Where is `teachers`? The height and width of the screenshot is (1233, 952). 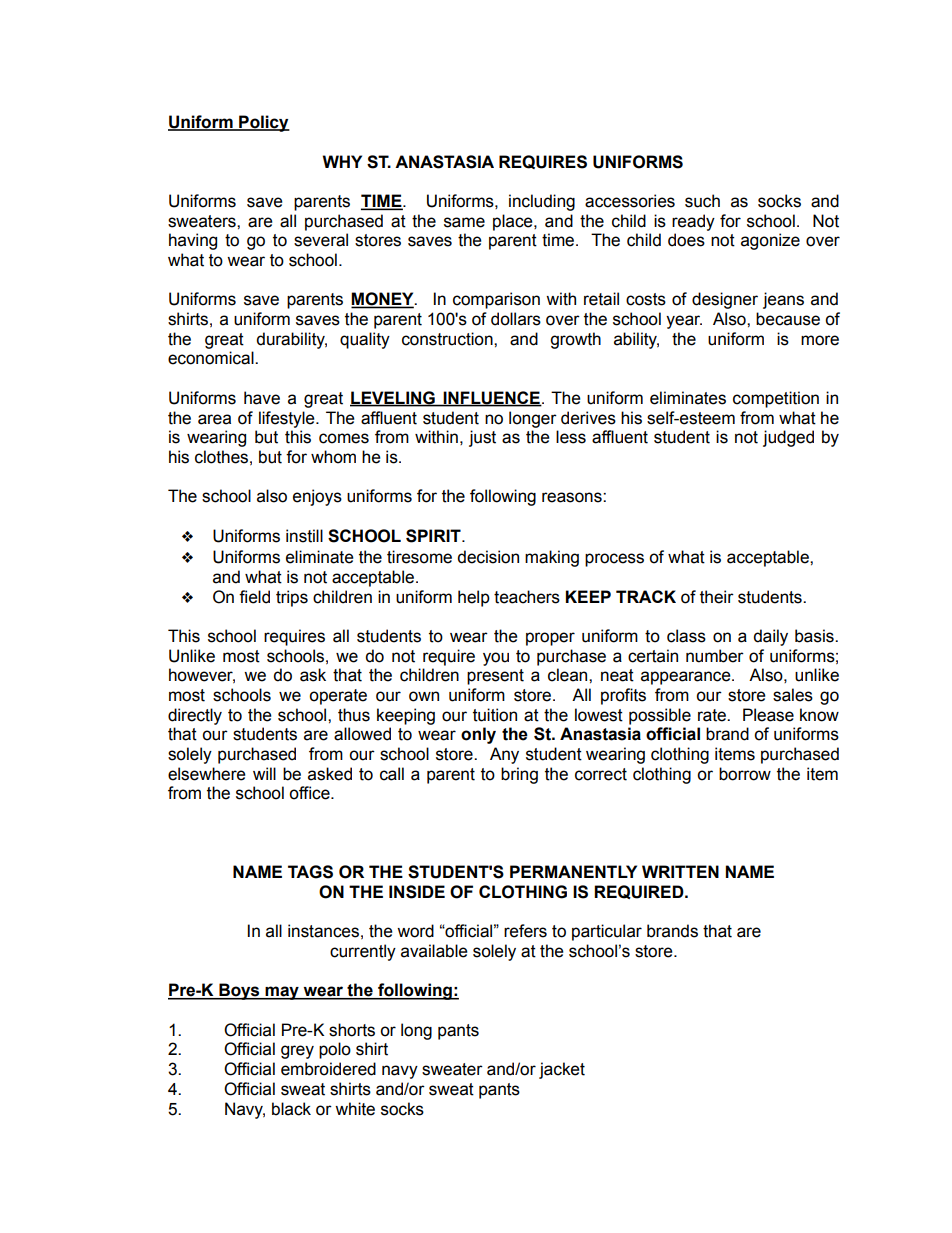
teachers is located at coordinates (527, 597).
